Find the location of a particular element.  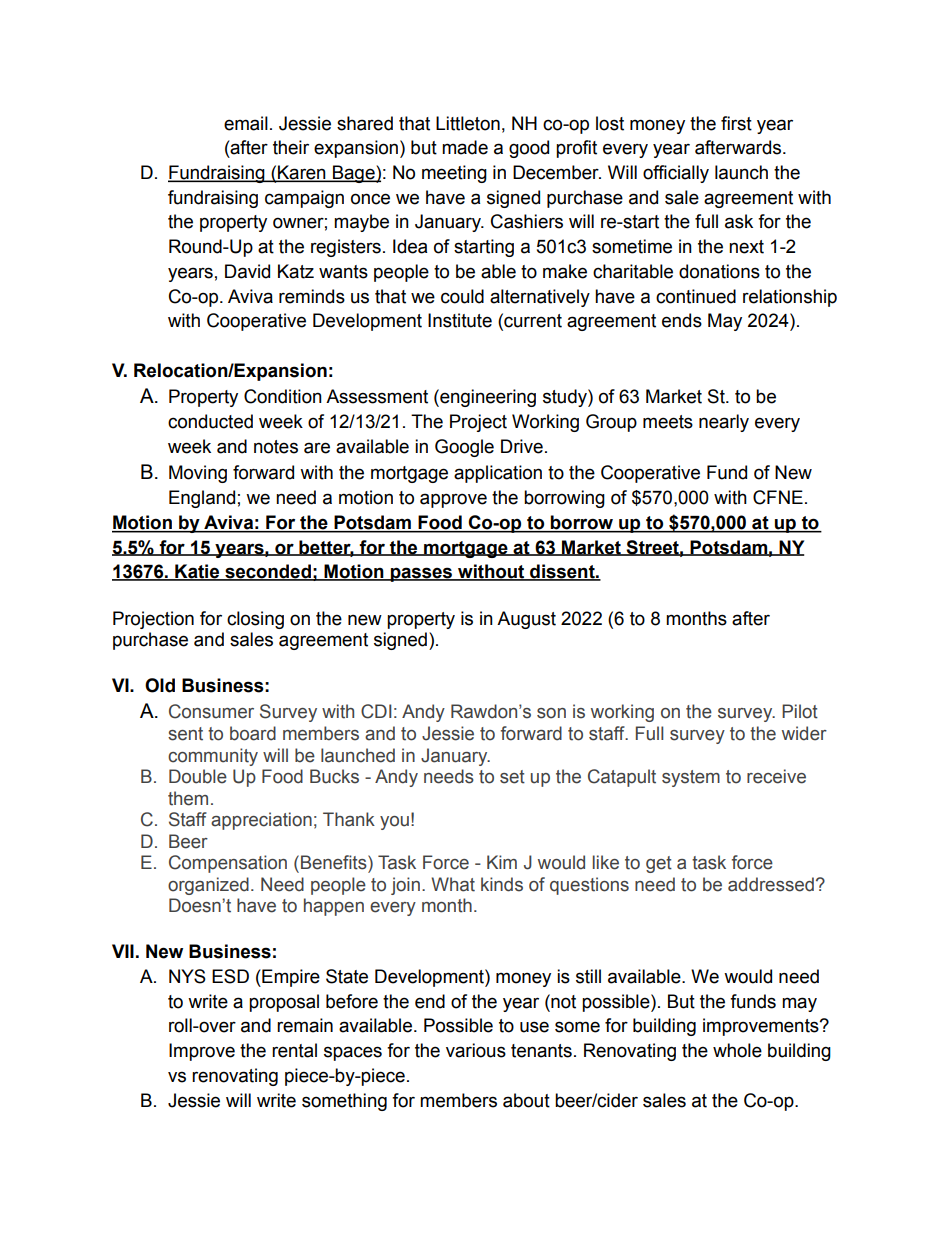

rental is located at coordinates (294, 1050).
